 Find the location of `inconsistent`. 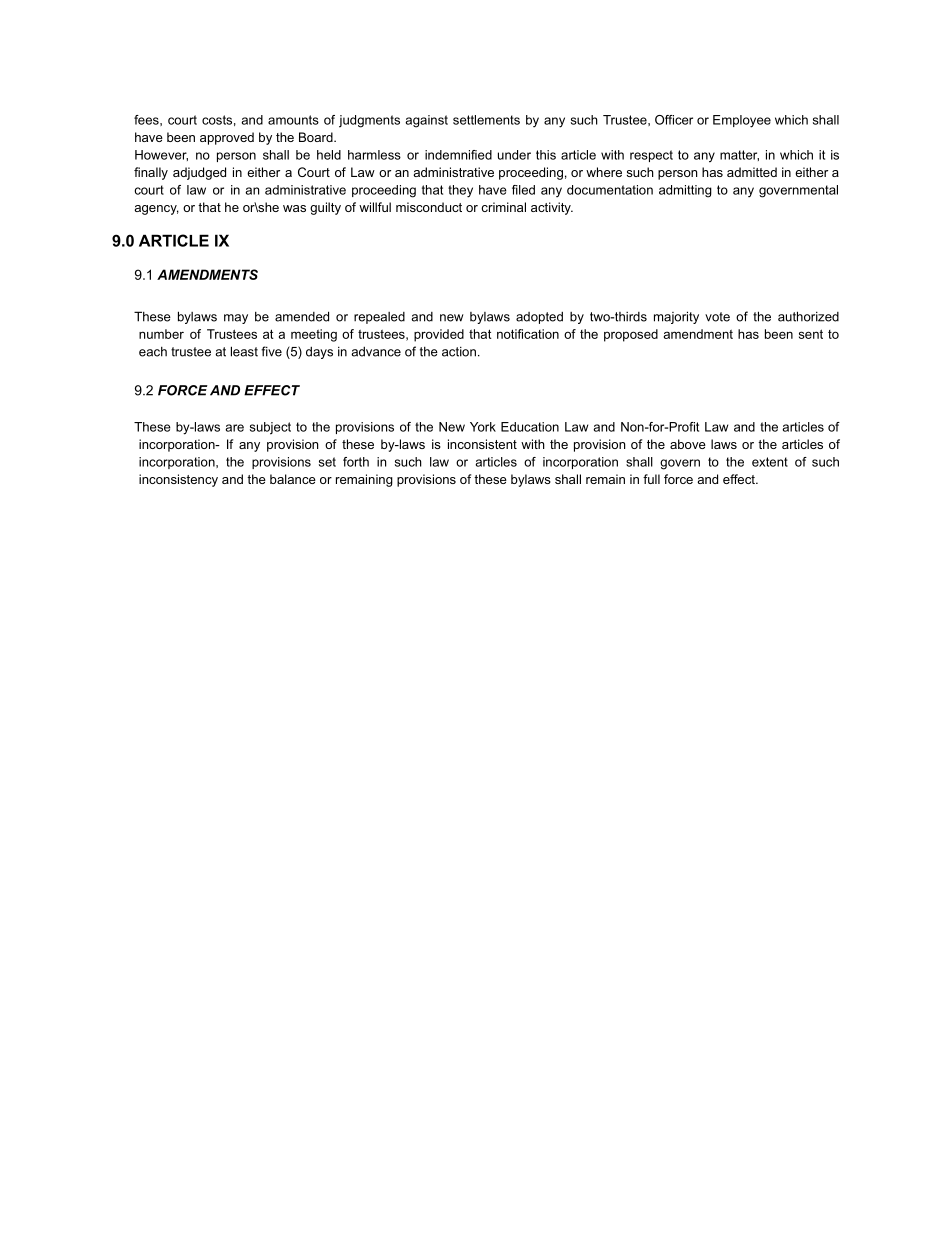

inconsistent is located at coordinates (482, 444).
